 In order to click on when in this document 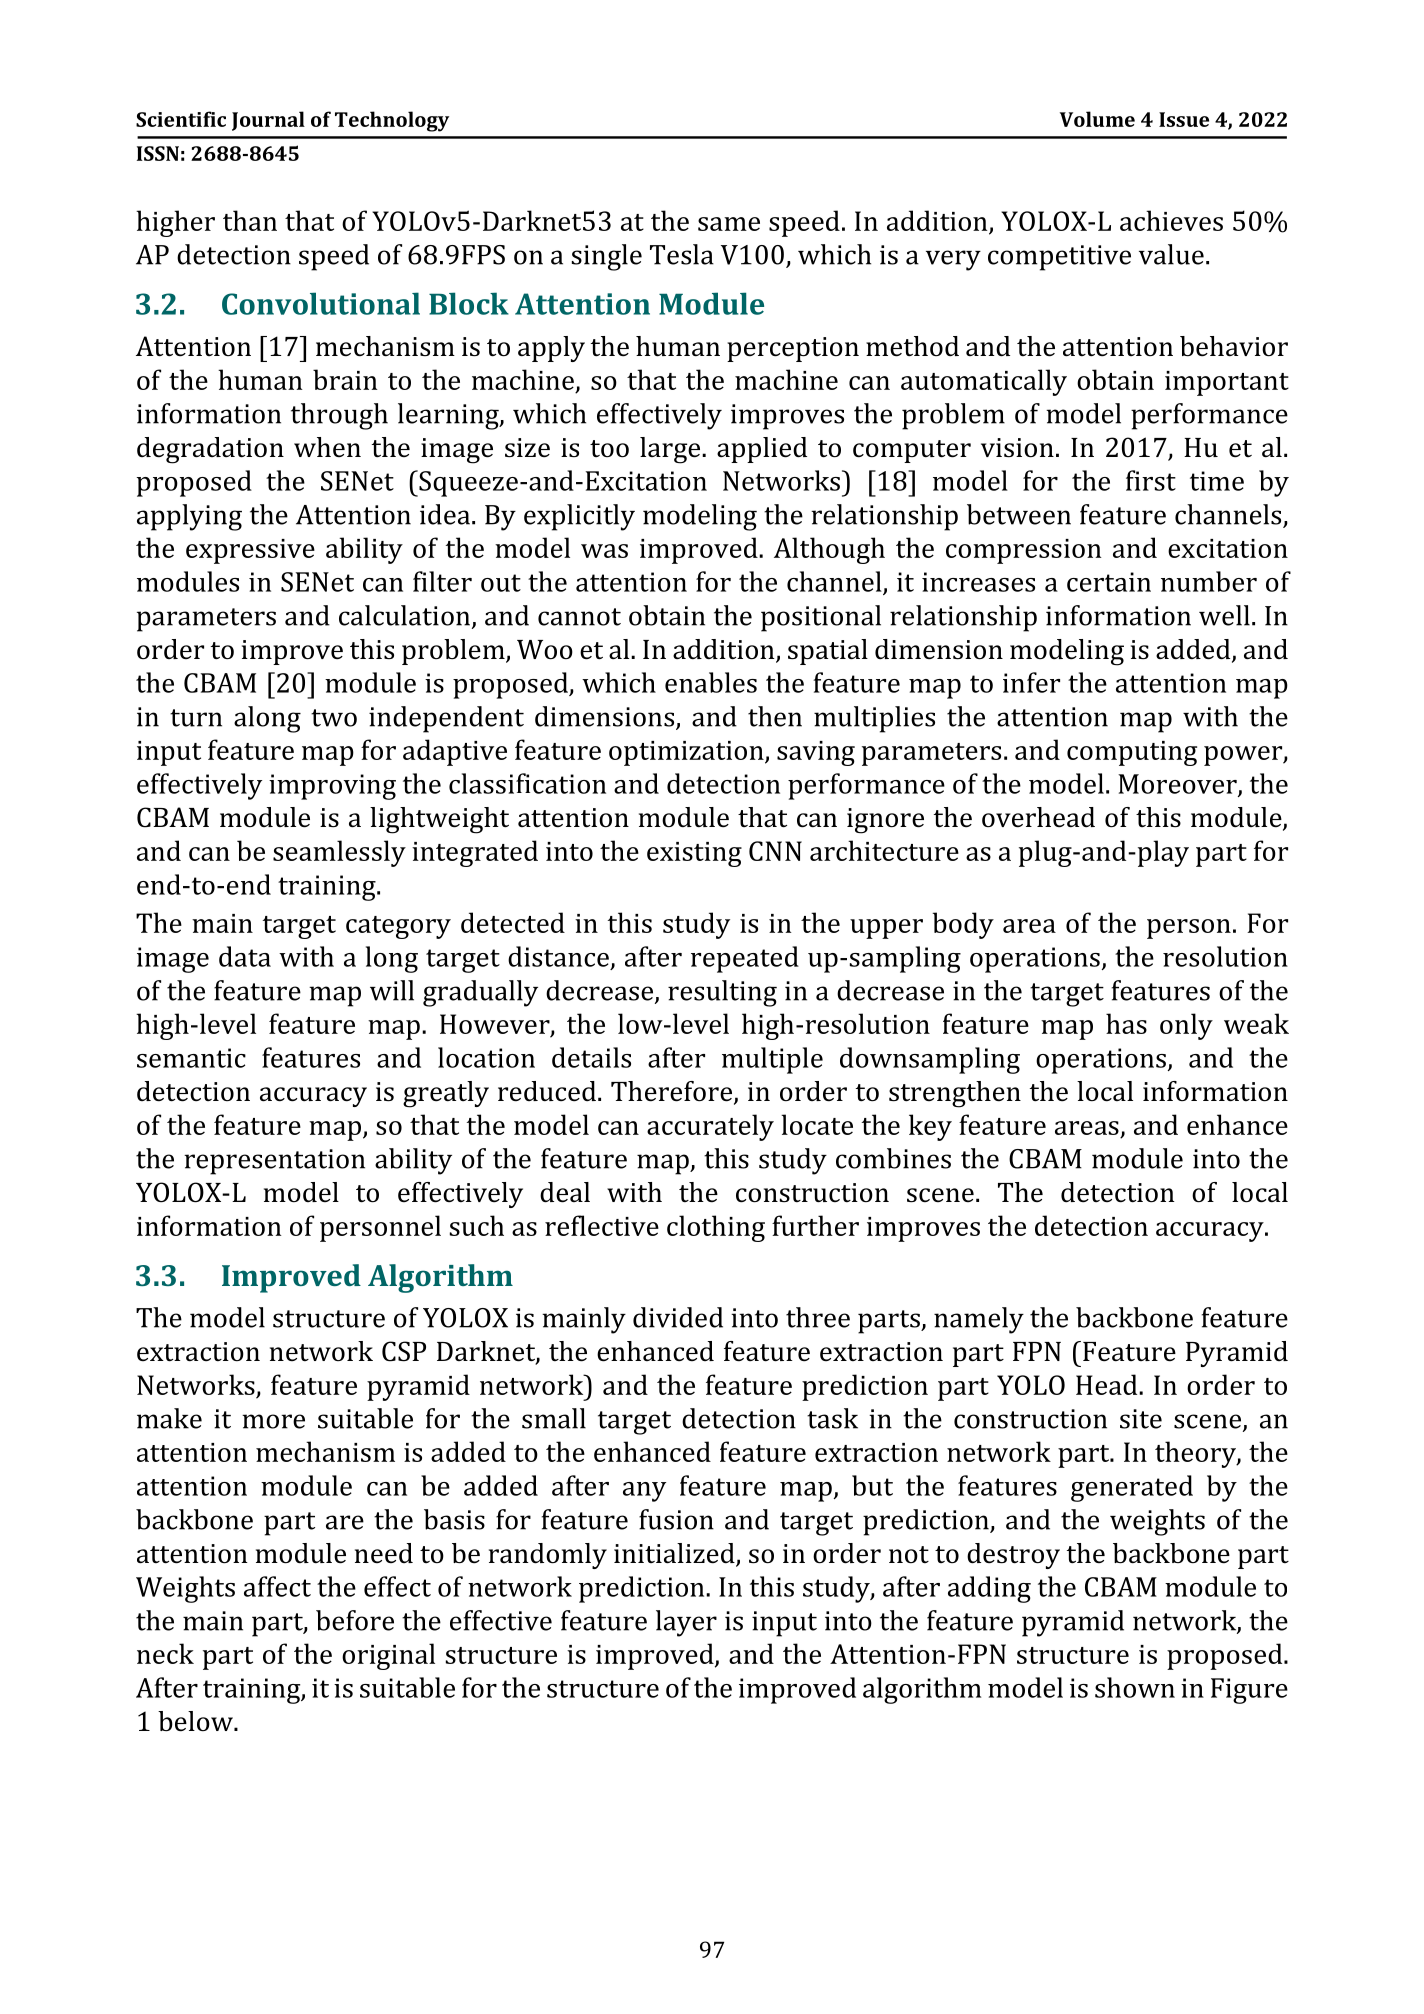, I will do `click(327, 447)`.
